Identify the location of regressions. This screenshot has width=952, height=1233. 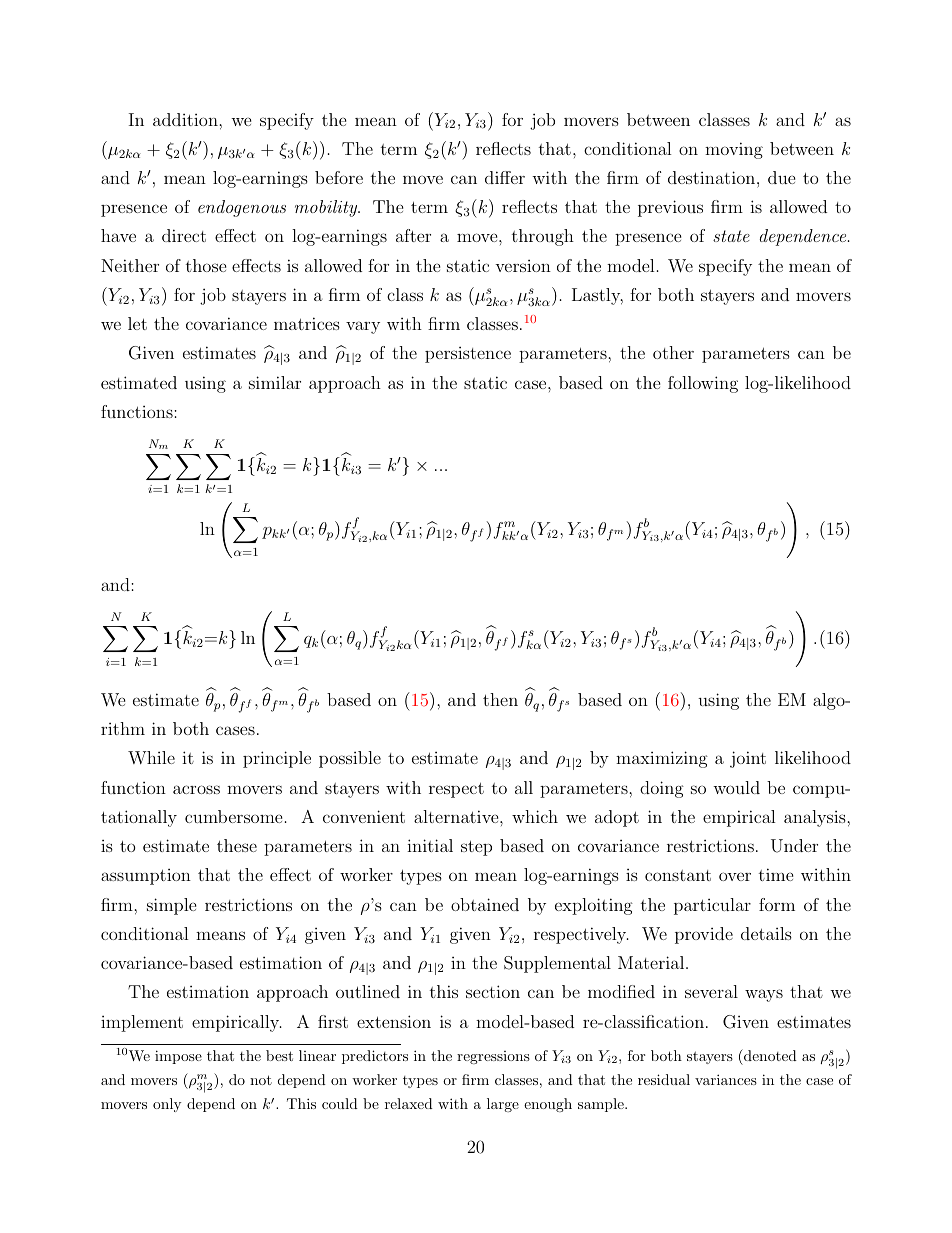
(493, 1057).
